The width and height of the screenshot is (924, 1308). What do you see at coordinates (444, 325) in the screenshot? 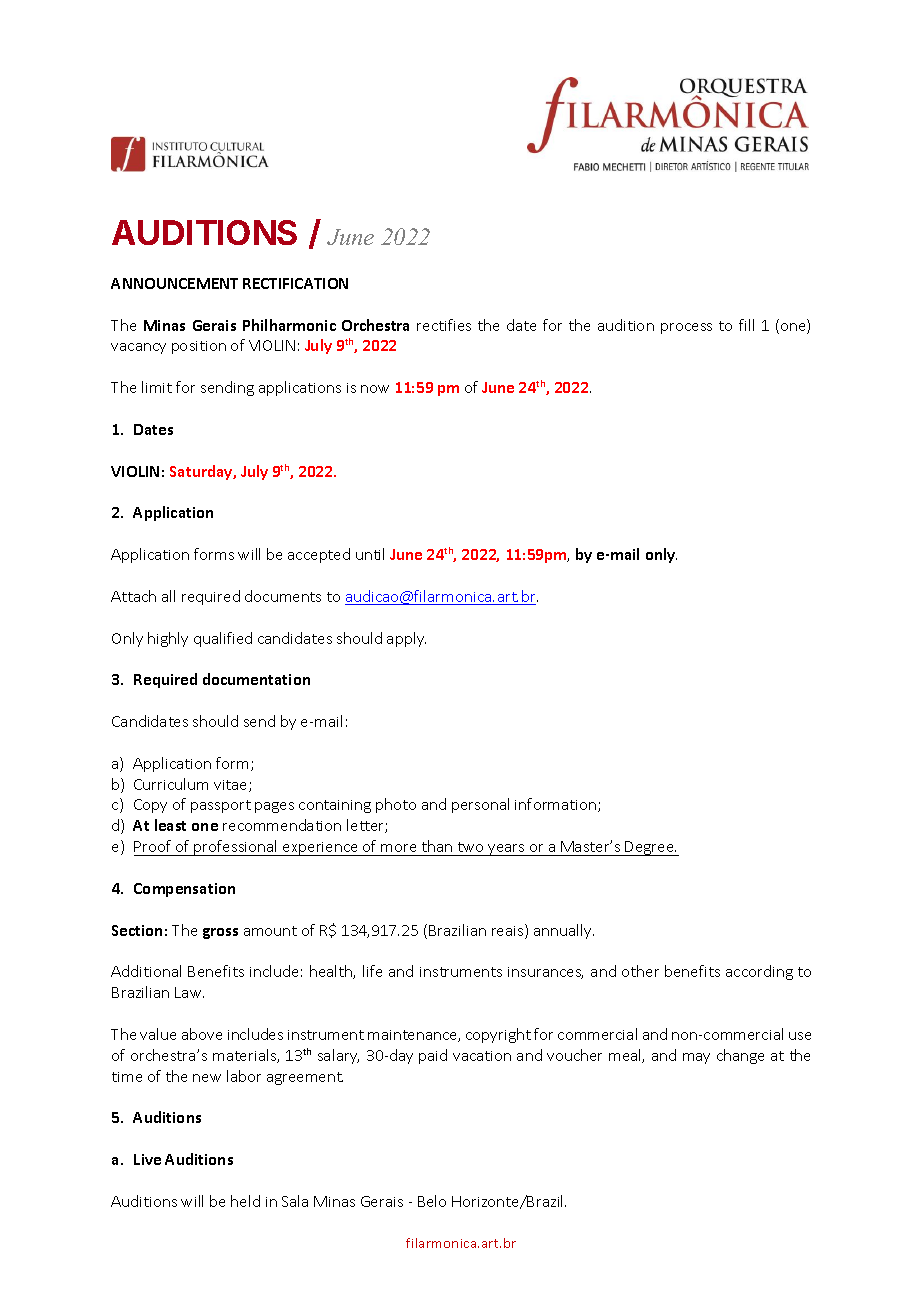
I see `rectifies` at bounding box center [444, 325].
